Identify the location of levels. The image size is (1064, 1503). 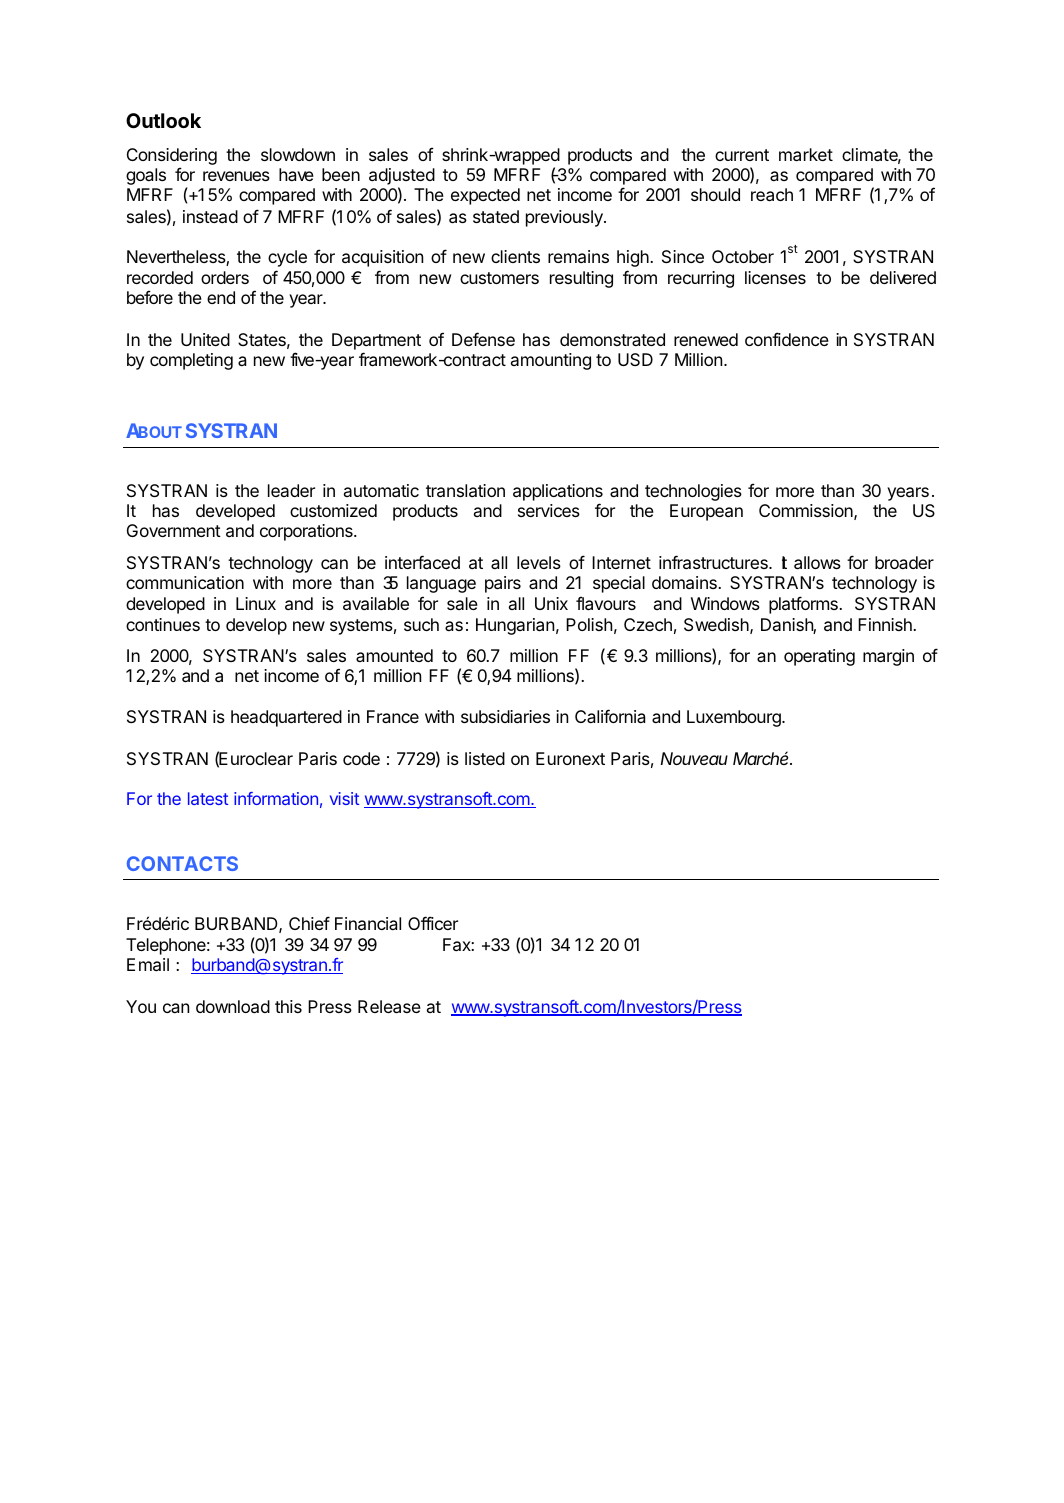
(539, 562).
